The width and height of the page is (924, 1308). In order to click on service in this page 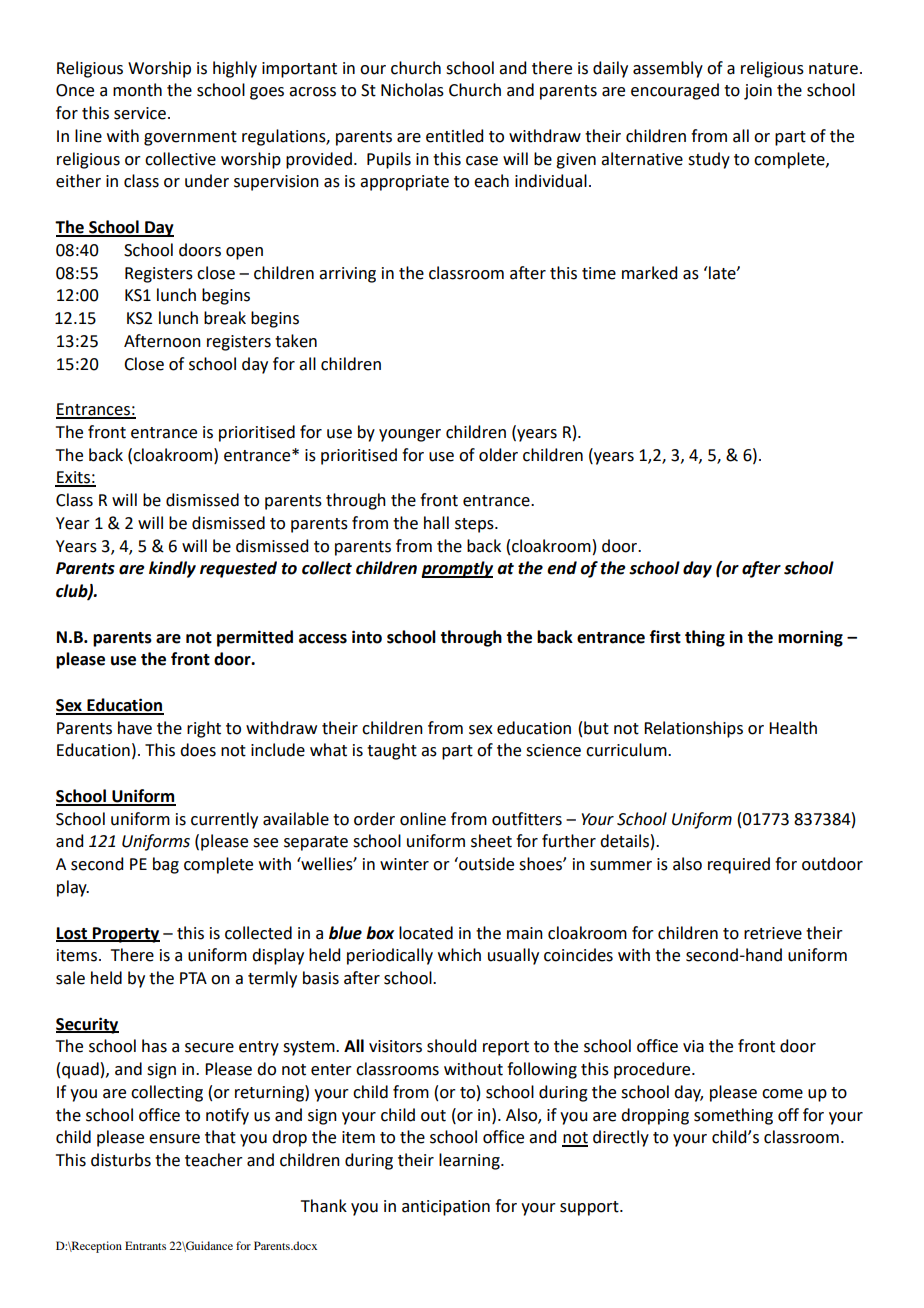, I will do `click(140, 113)`.
